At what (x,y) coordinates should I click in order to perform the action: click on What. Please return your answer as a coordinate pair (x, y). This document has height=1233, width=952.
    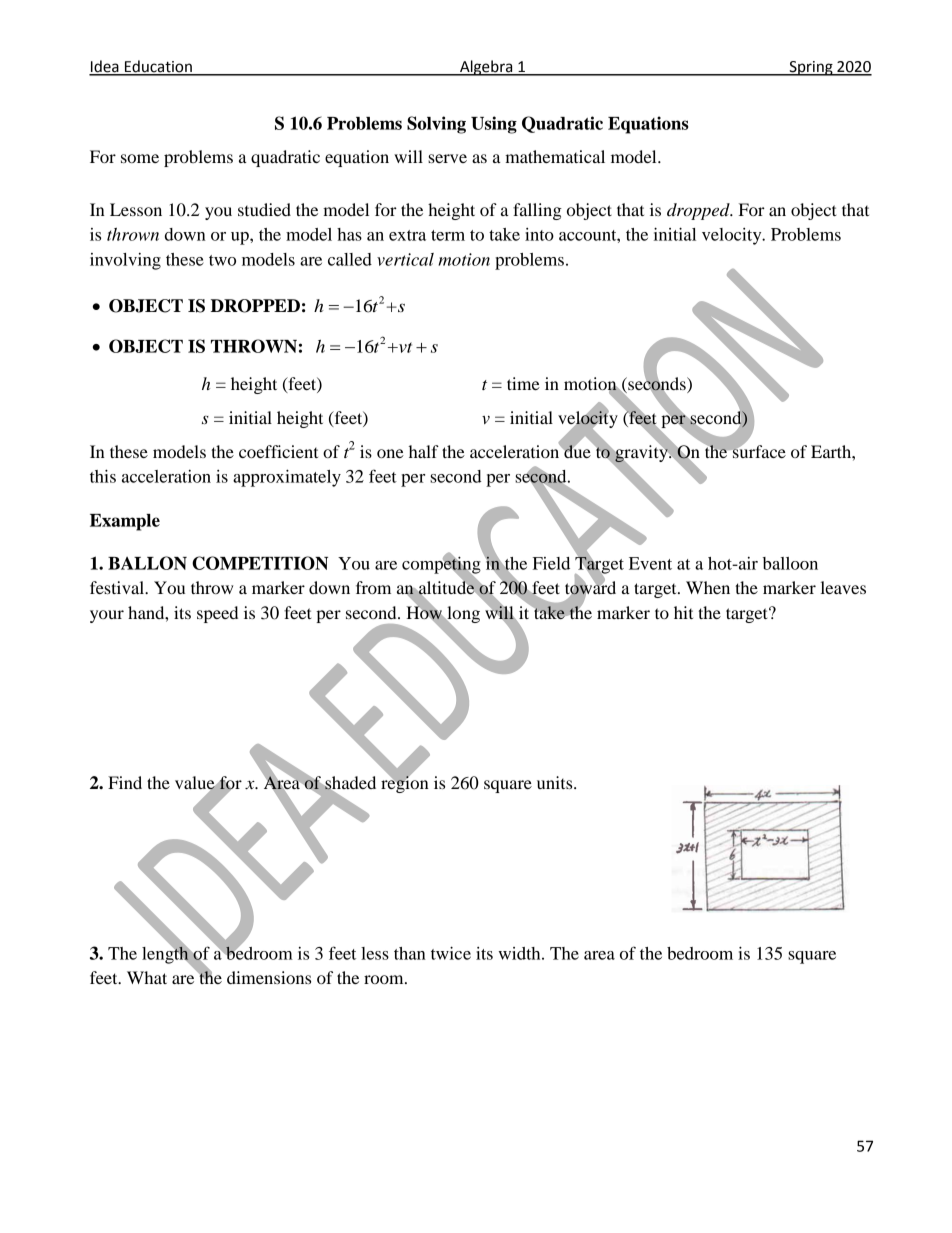
    Looking at the image, I should click on (147, 977).
